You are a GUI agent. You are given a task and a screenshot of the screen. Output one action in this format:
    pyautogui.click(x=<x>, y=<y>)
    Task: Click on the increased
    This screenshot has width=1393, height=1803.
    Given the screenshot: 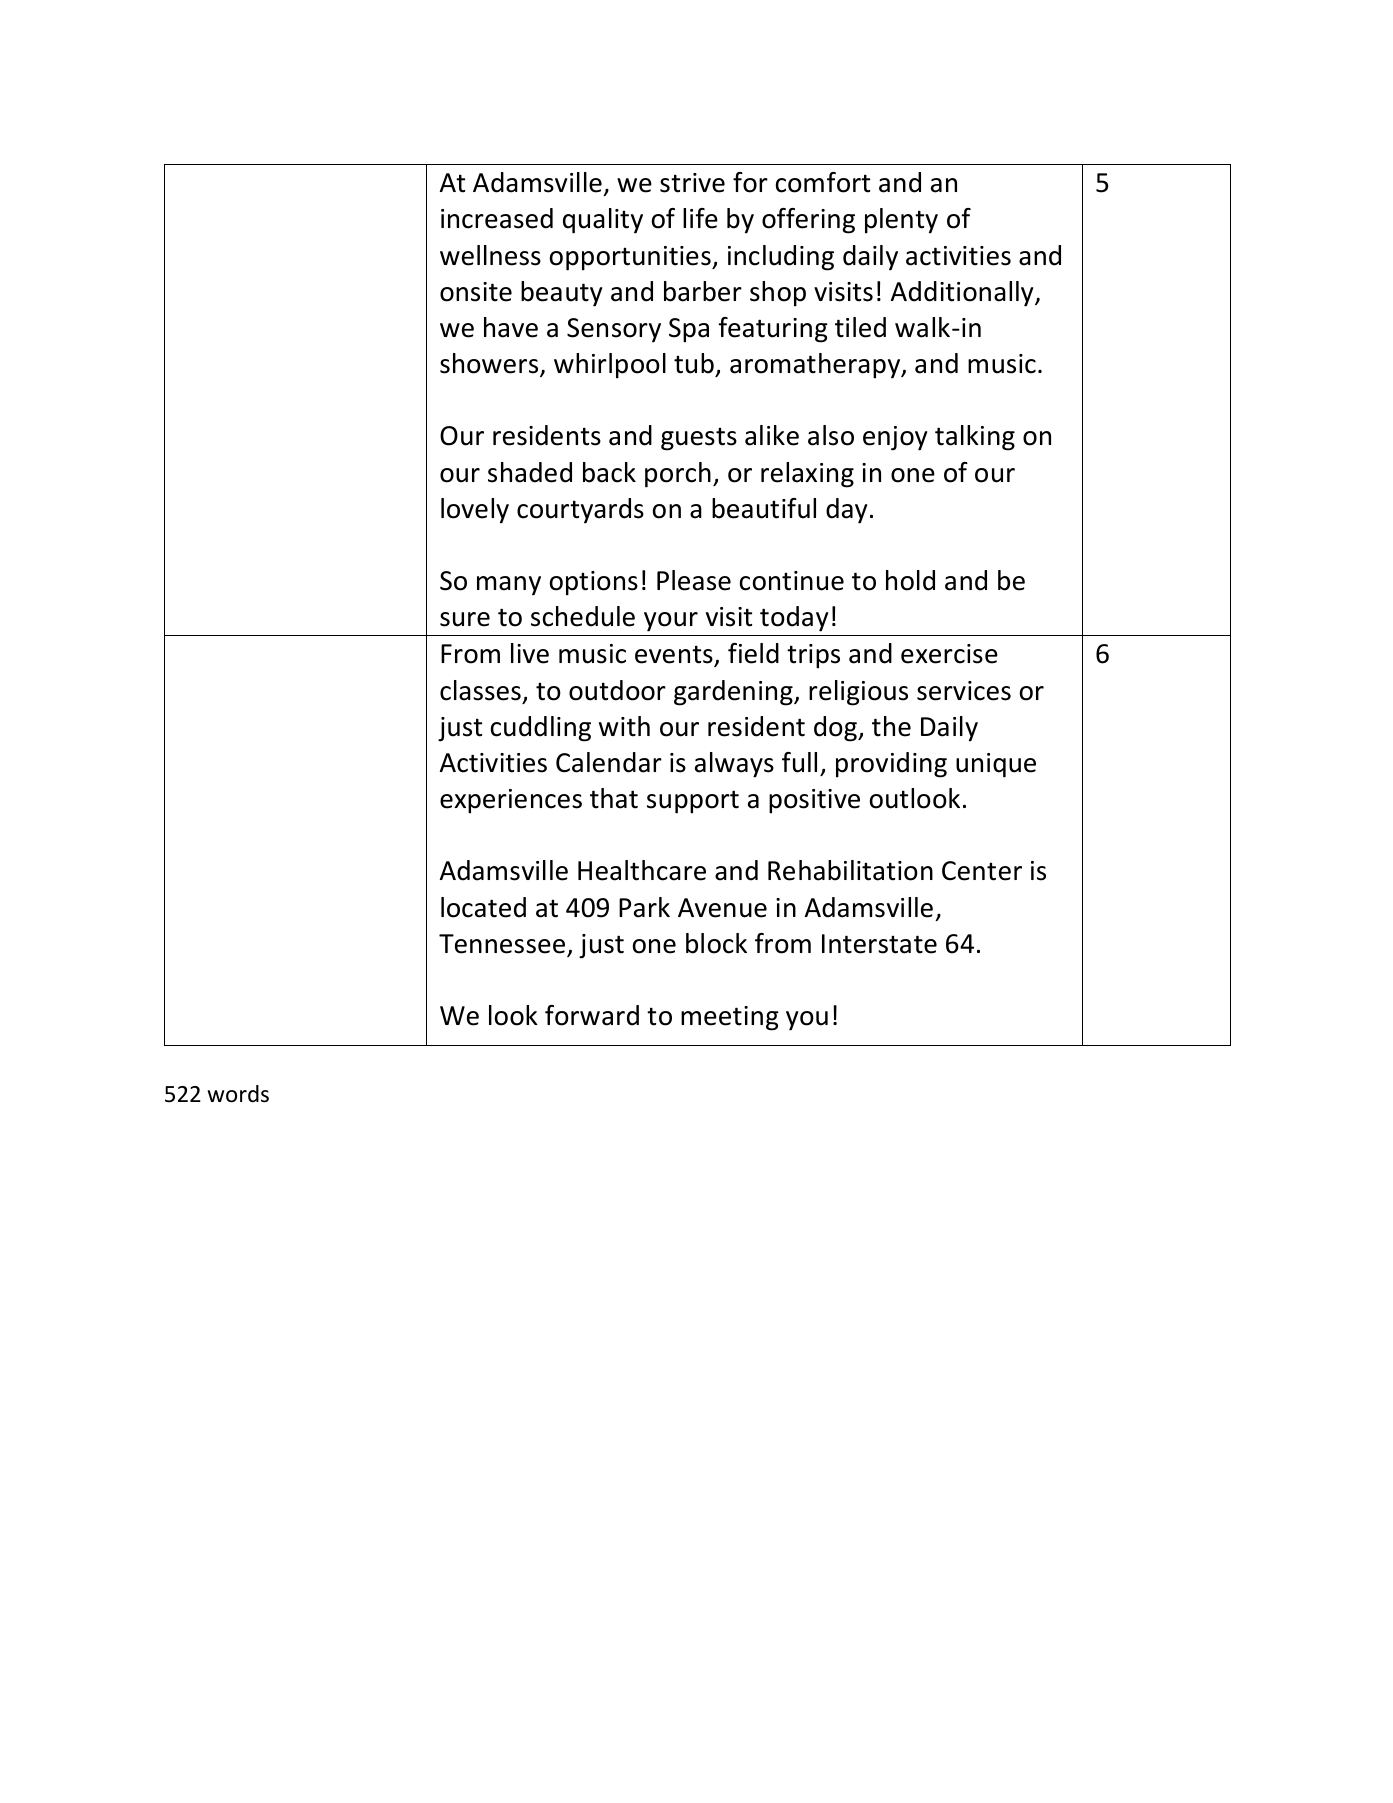 What is the action you would take?
    pyautogui.click(x=497, y=218)
